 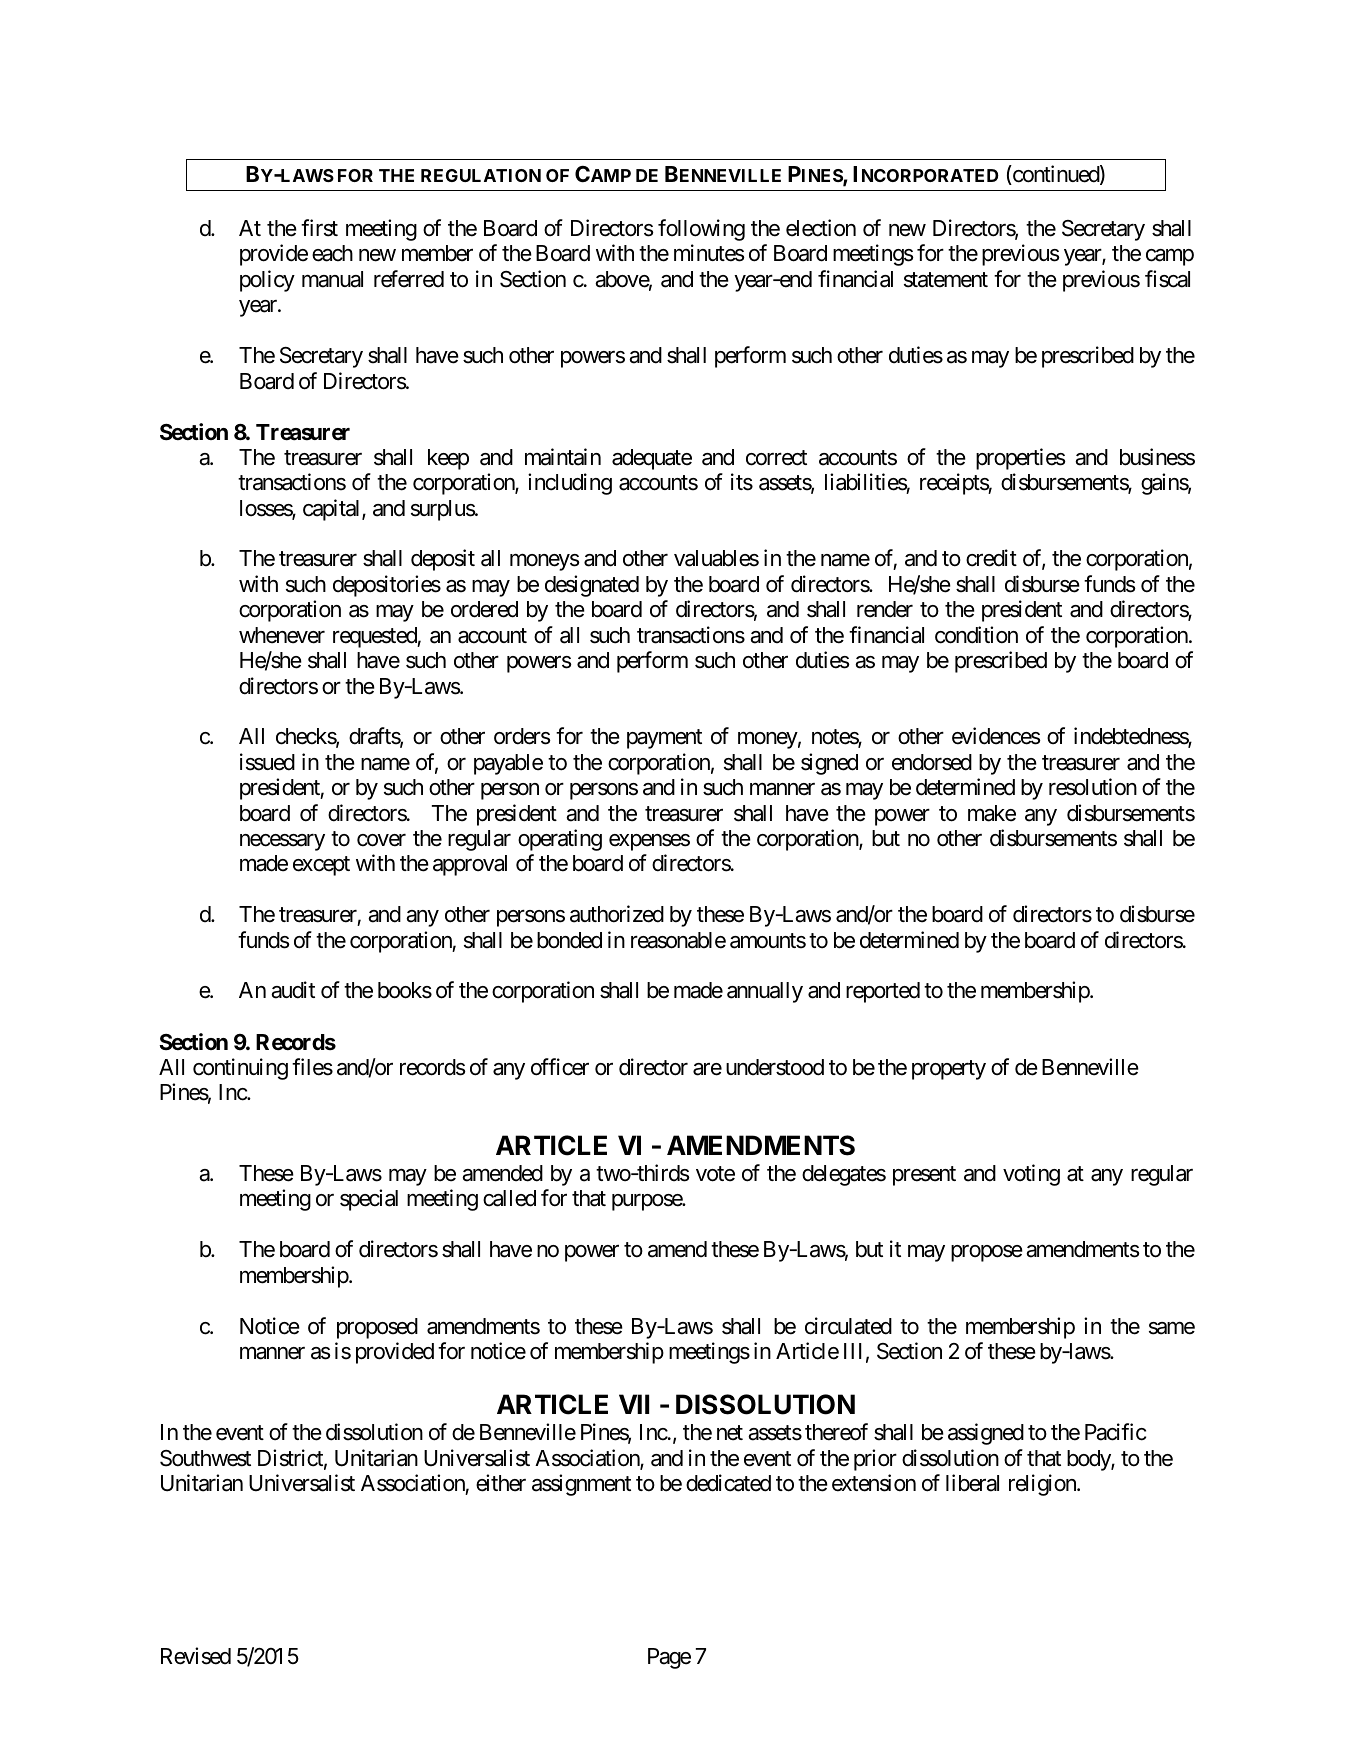 I want to click on condition, so click(x=976, y=635).
